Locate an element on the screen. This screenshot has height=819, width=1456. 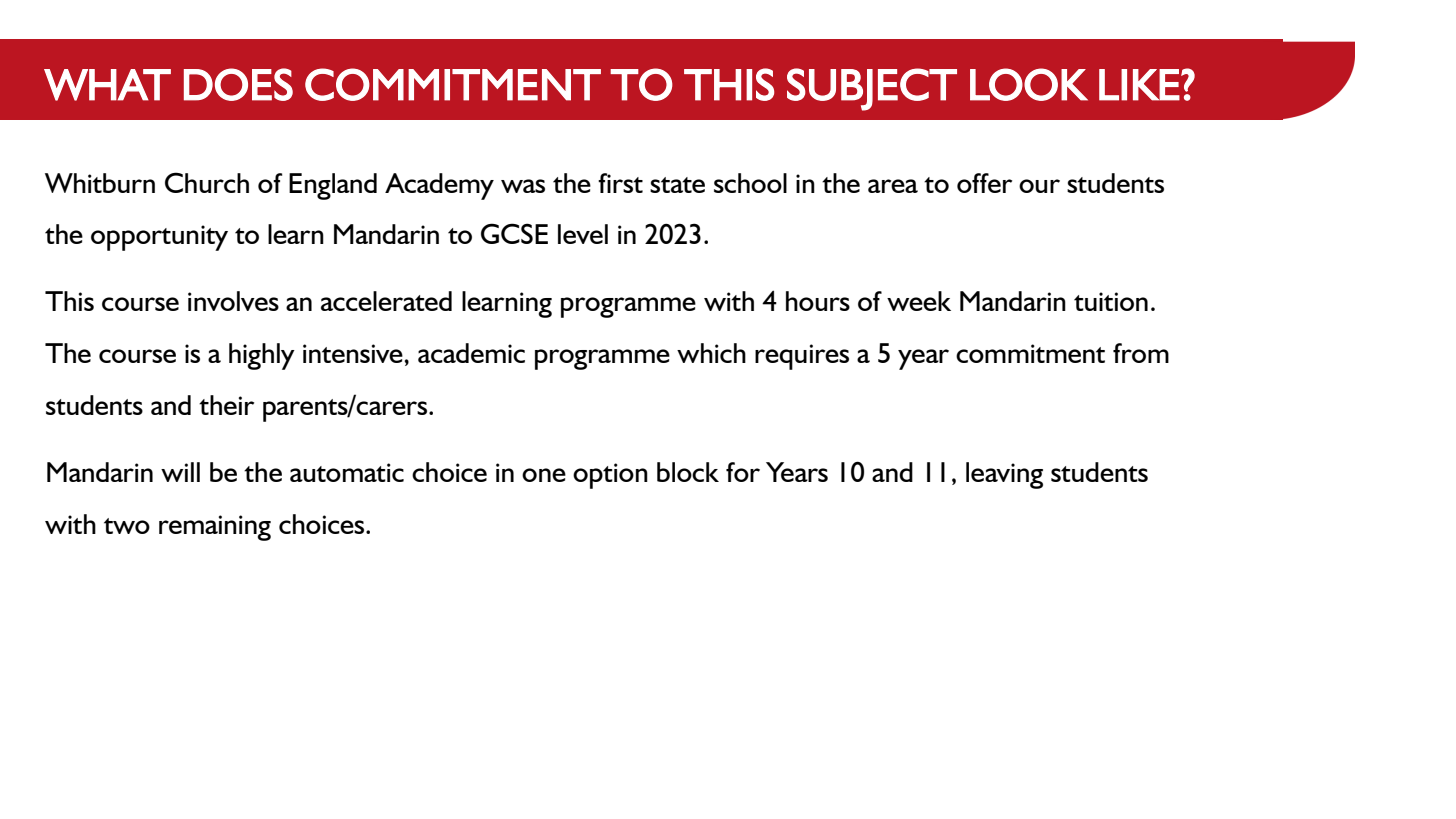
remaining is located at coordinates (215, 528).
